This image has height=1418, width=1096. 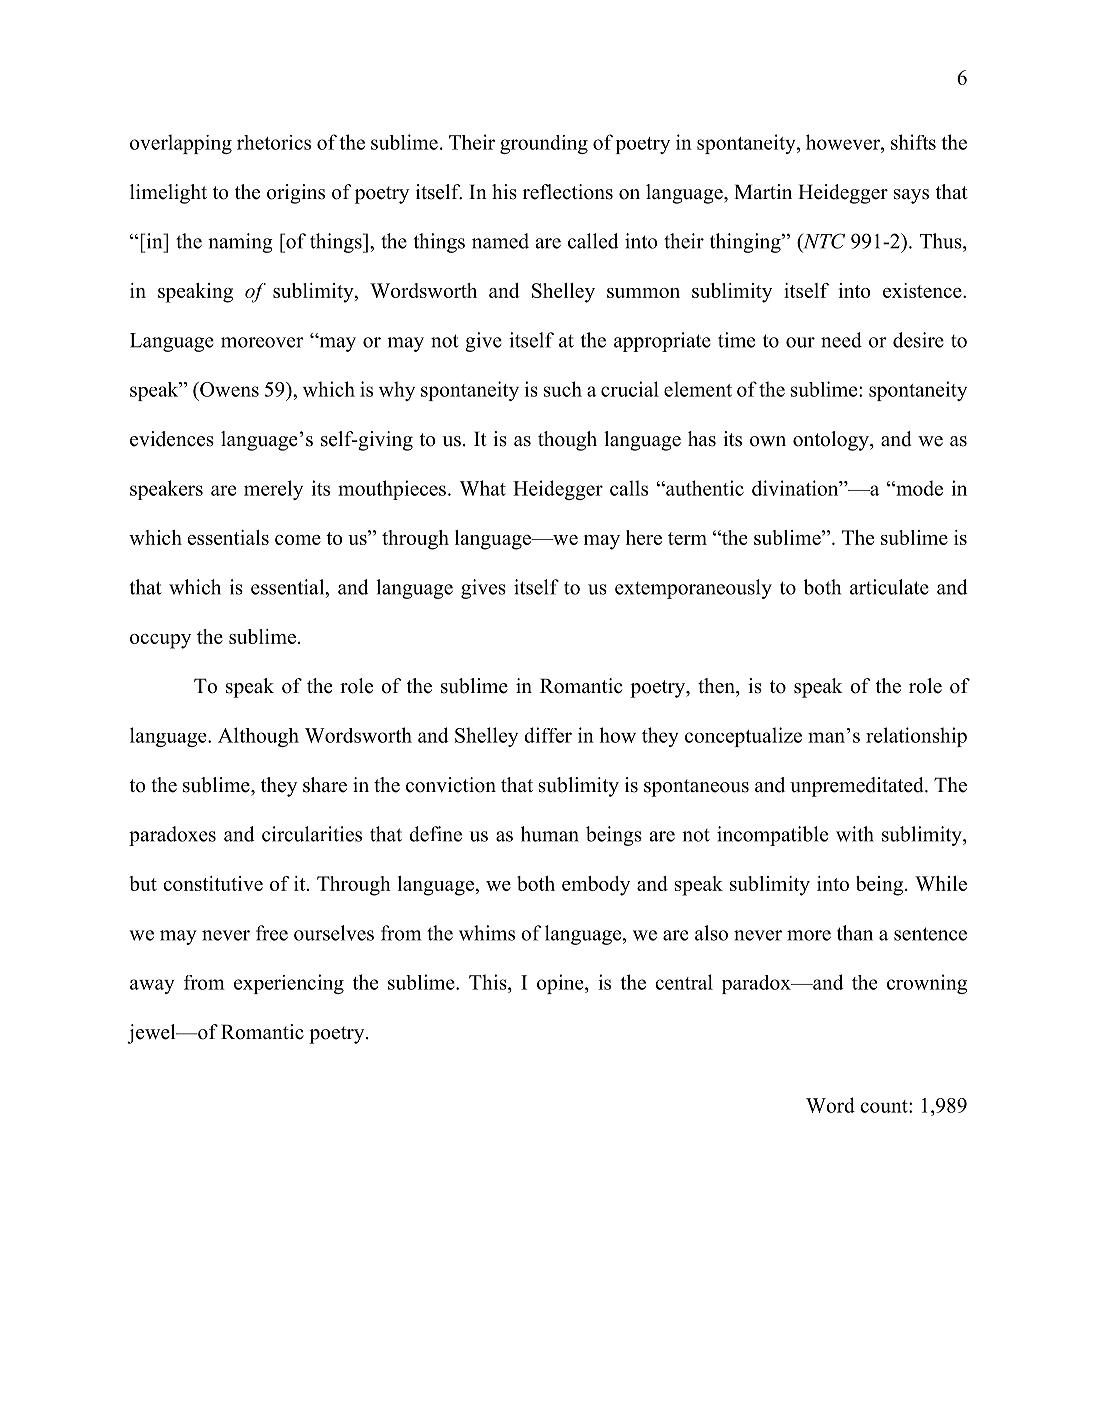 I want to click on count, so click(x=885, y=1106).
